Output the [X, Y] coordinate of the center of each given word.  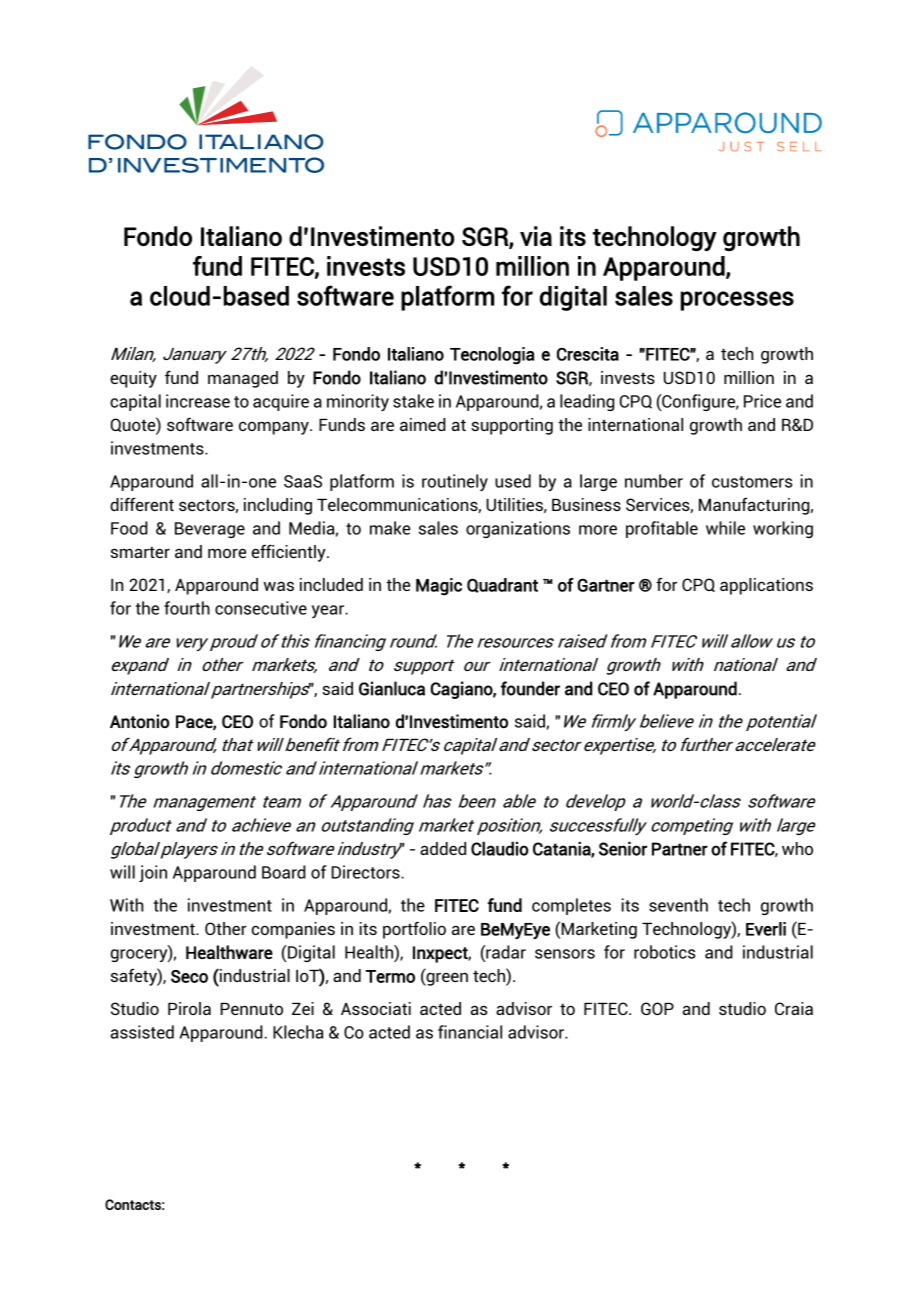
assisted [142, 1032]
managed [243, 379]
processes [737, 301]
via [536, 236]
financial [470, 1032]
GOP [657, 1008]
